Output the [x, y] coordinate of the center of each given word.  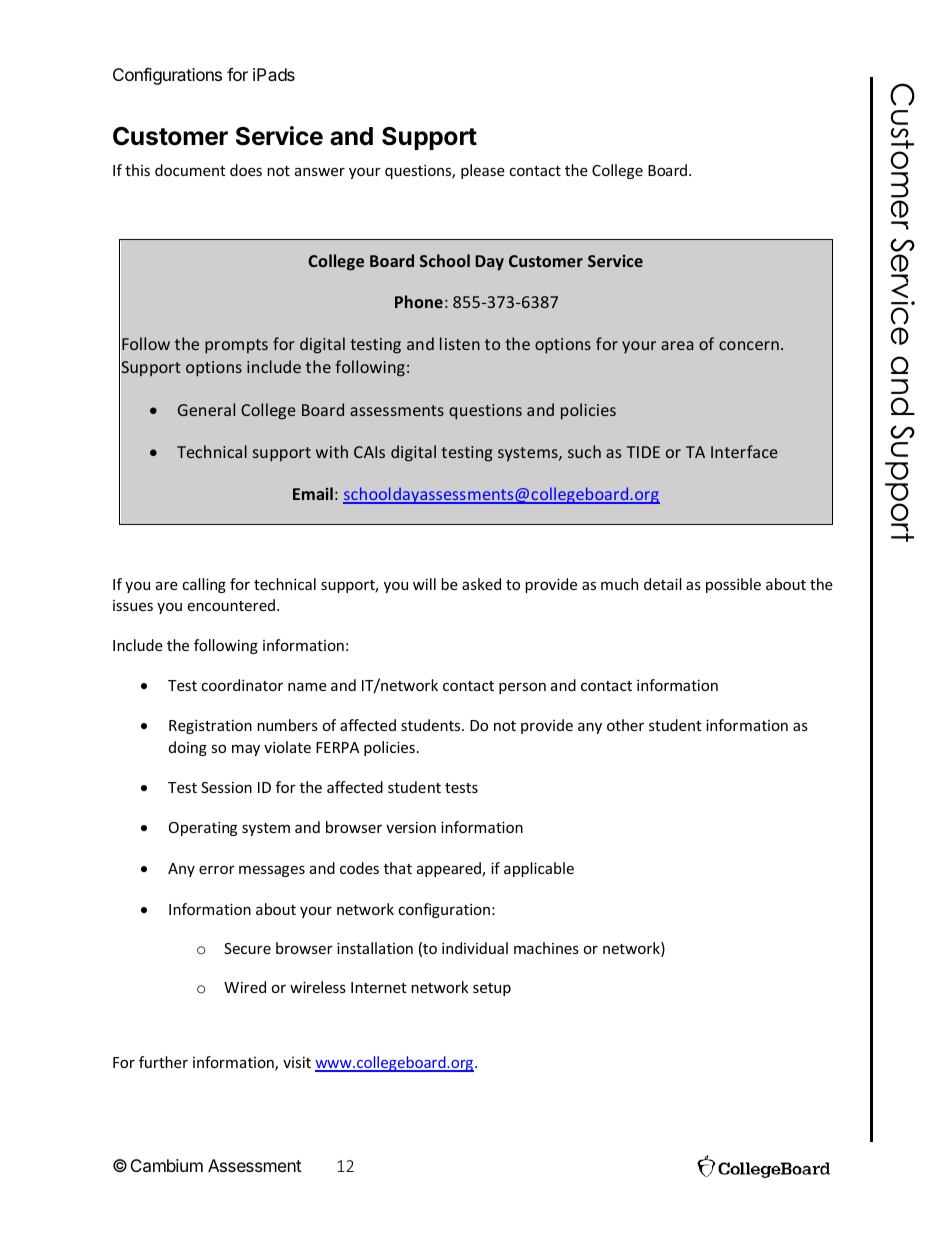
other [625, 725]
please [483, 171]
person [522, 688]
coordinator [242, 685]
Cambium [167, 1165]
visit [297, 1062]
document [190, 170]
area [677, 345]
